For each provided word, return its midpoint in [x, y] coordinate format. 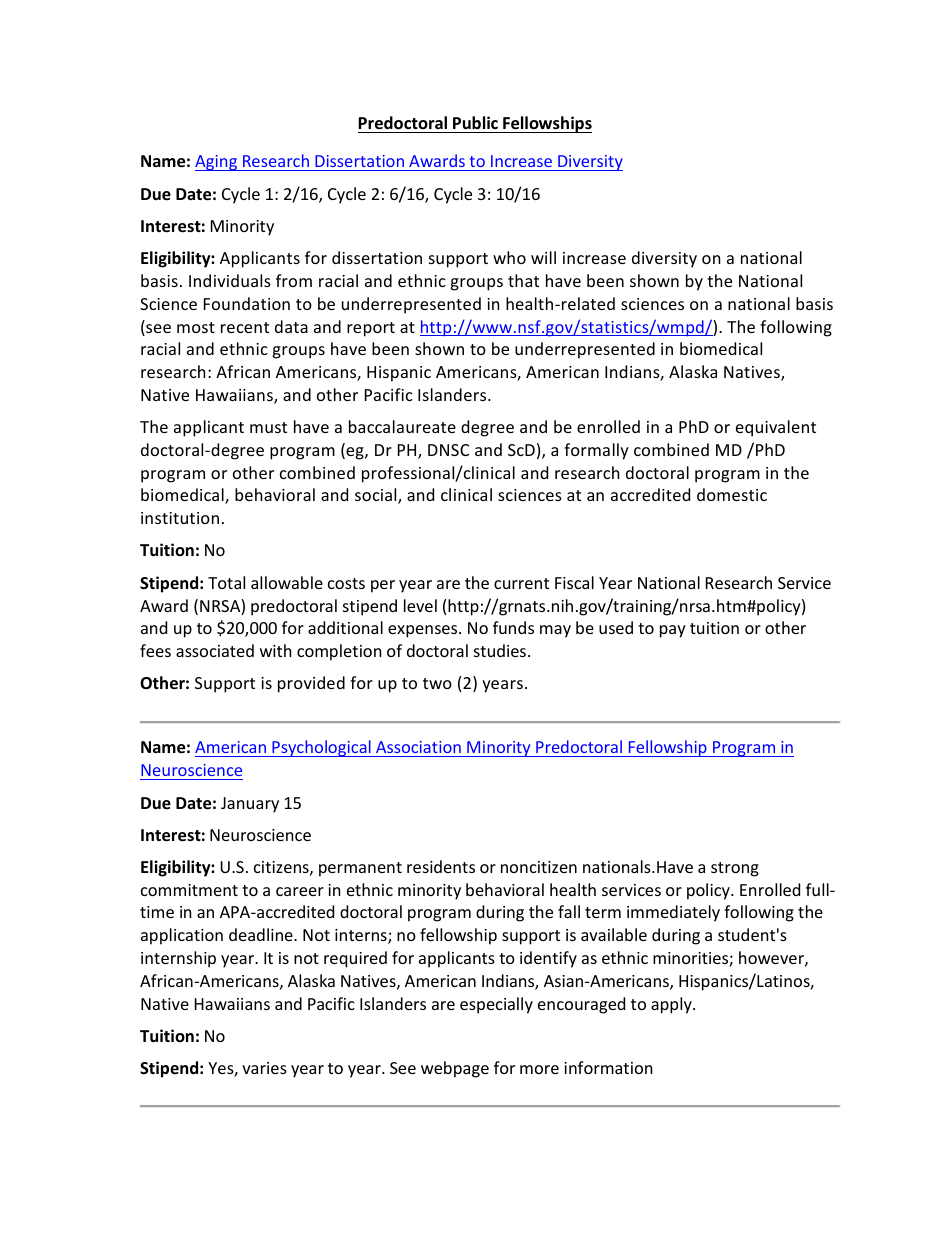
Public [475, 122]
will [543, 257]
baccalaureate [402, 426]
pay [673, 631]
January [250, 805]
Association [418, 749]
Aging [217, 163]
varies [264, 1068]
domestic [732, 494]
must [268, 427]
